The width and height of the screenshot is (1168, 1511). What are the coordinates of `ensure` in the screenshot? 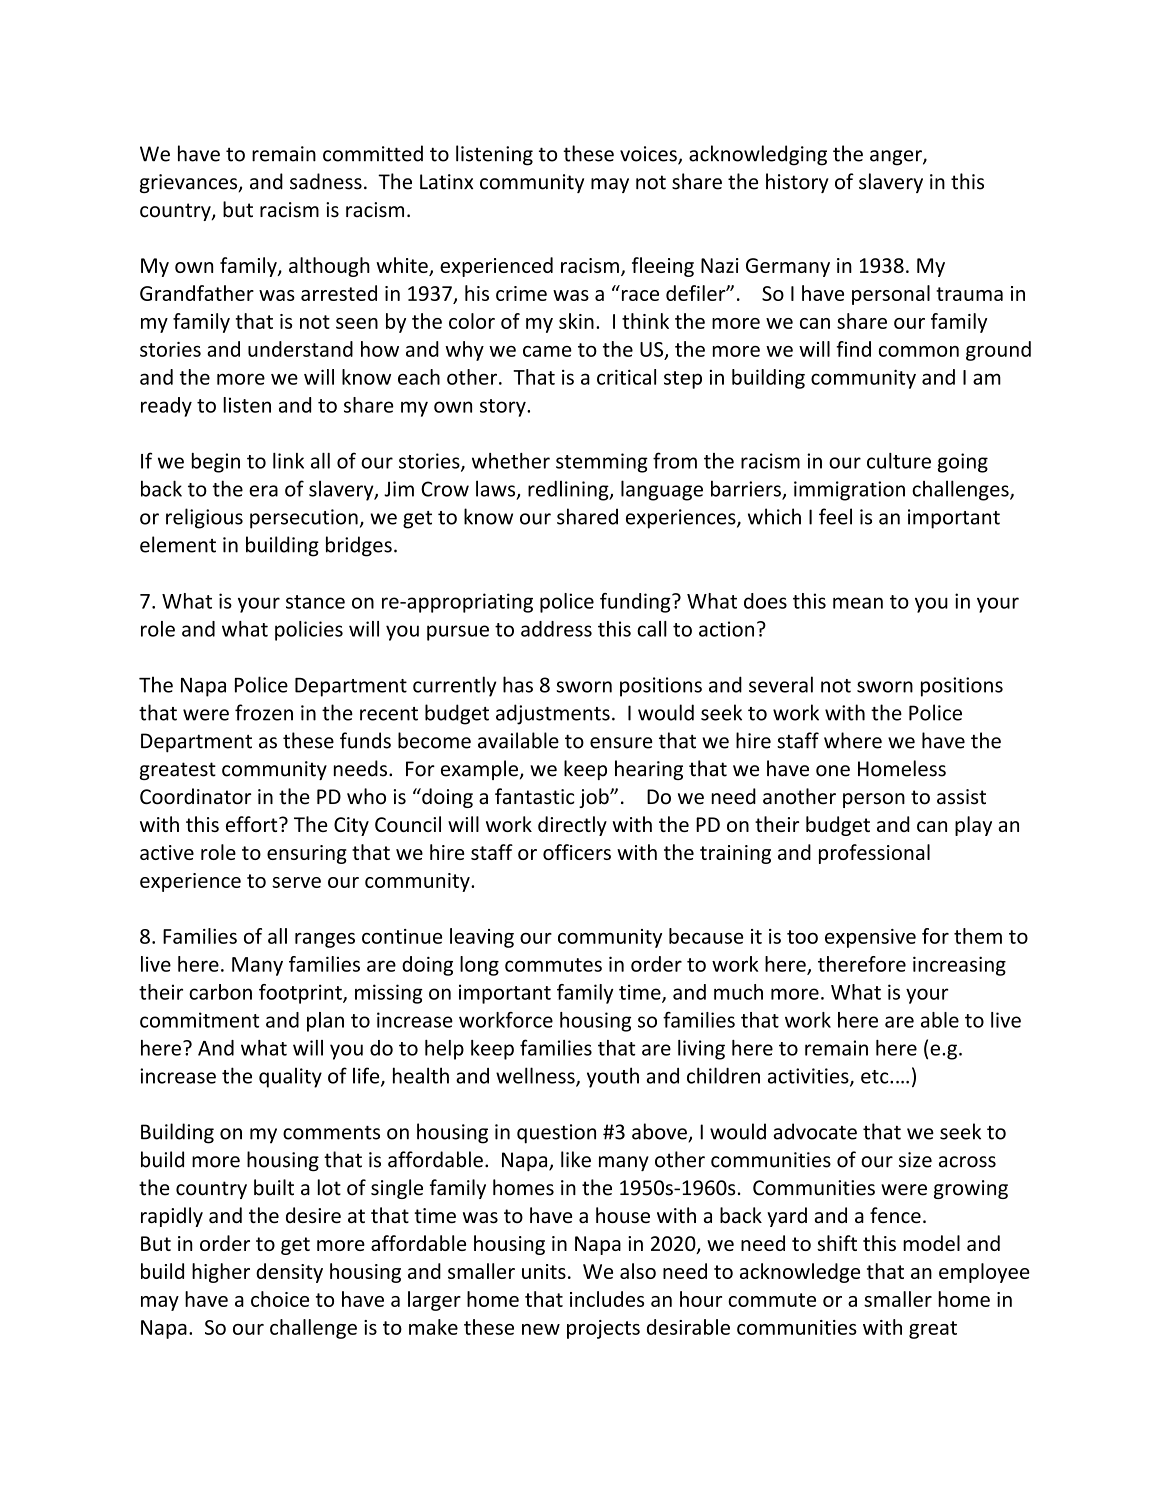 It's located at (621, 743).
